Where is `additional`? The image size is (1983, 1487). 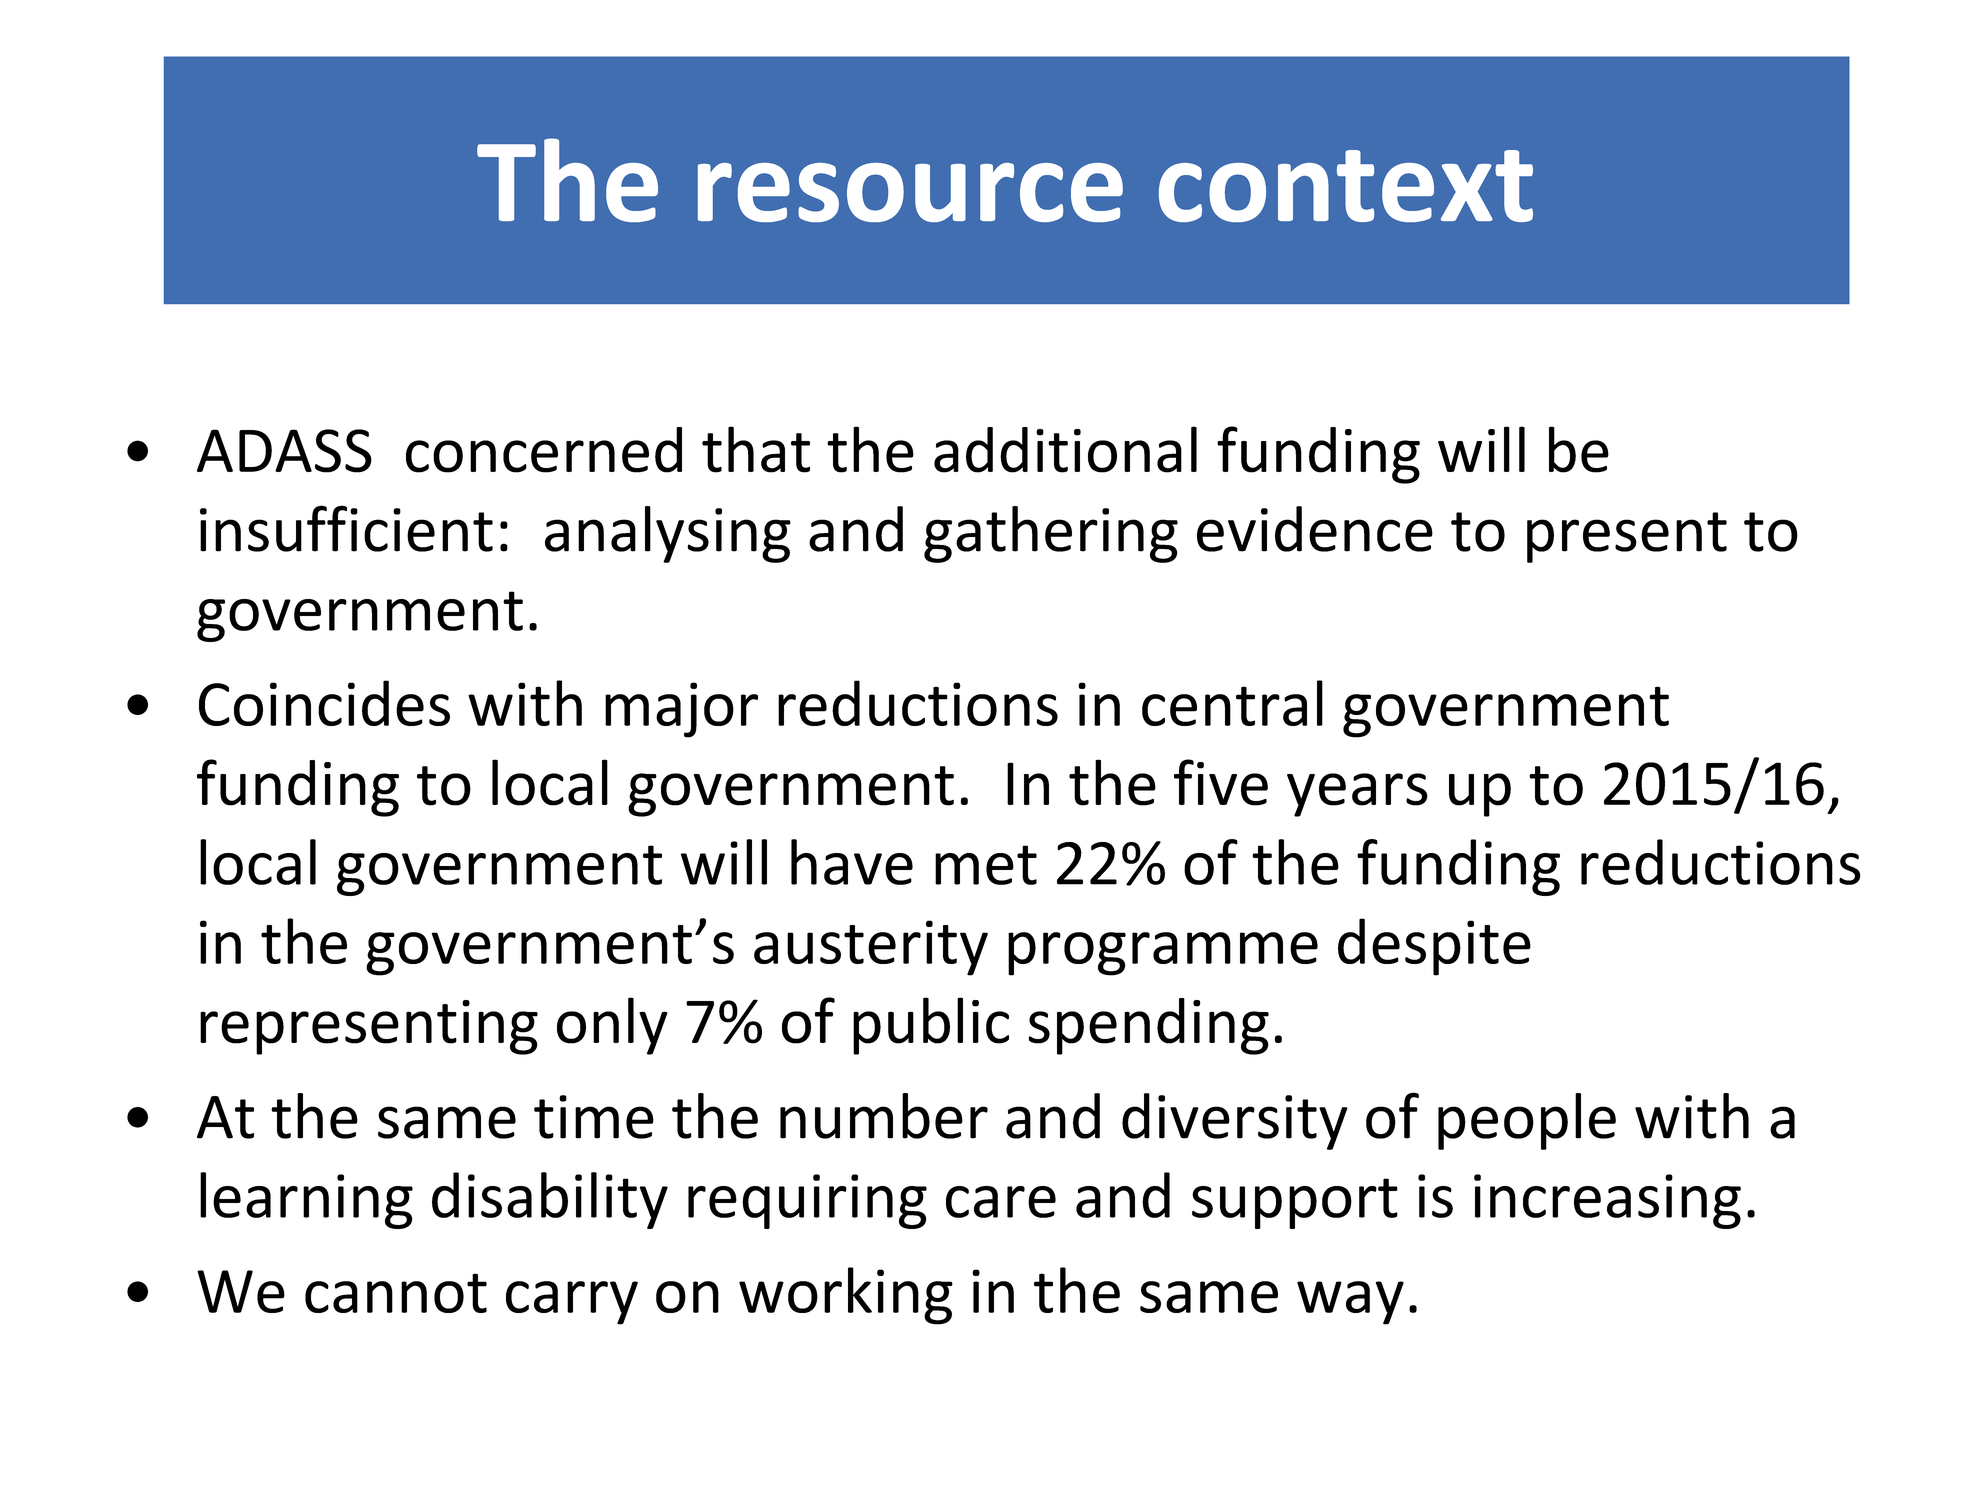 additional is located at coordinates (1065, 449).
